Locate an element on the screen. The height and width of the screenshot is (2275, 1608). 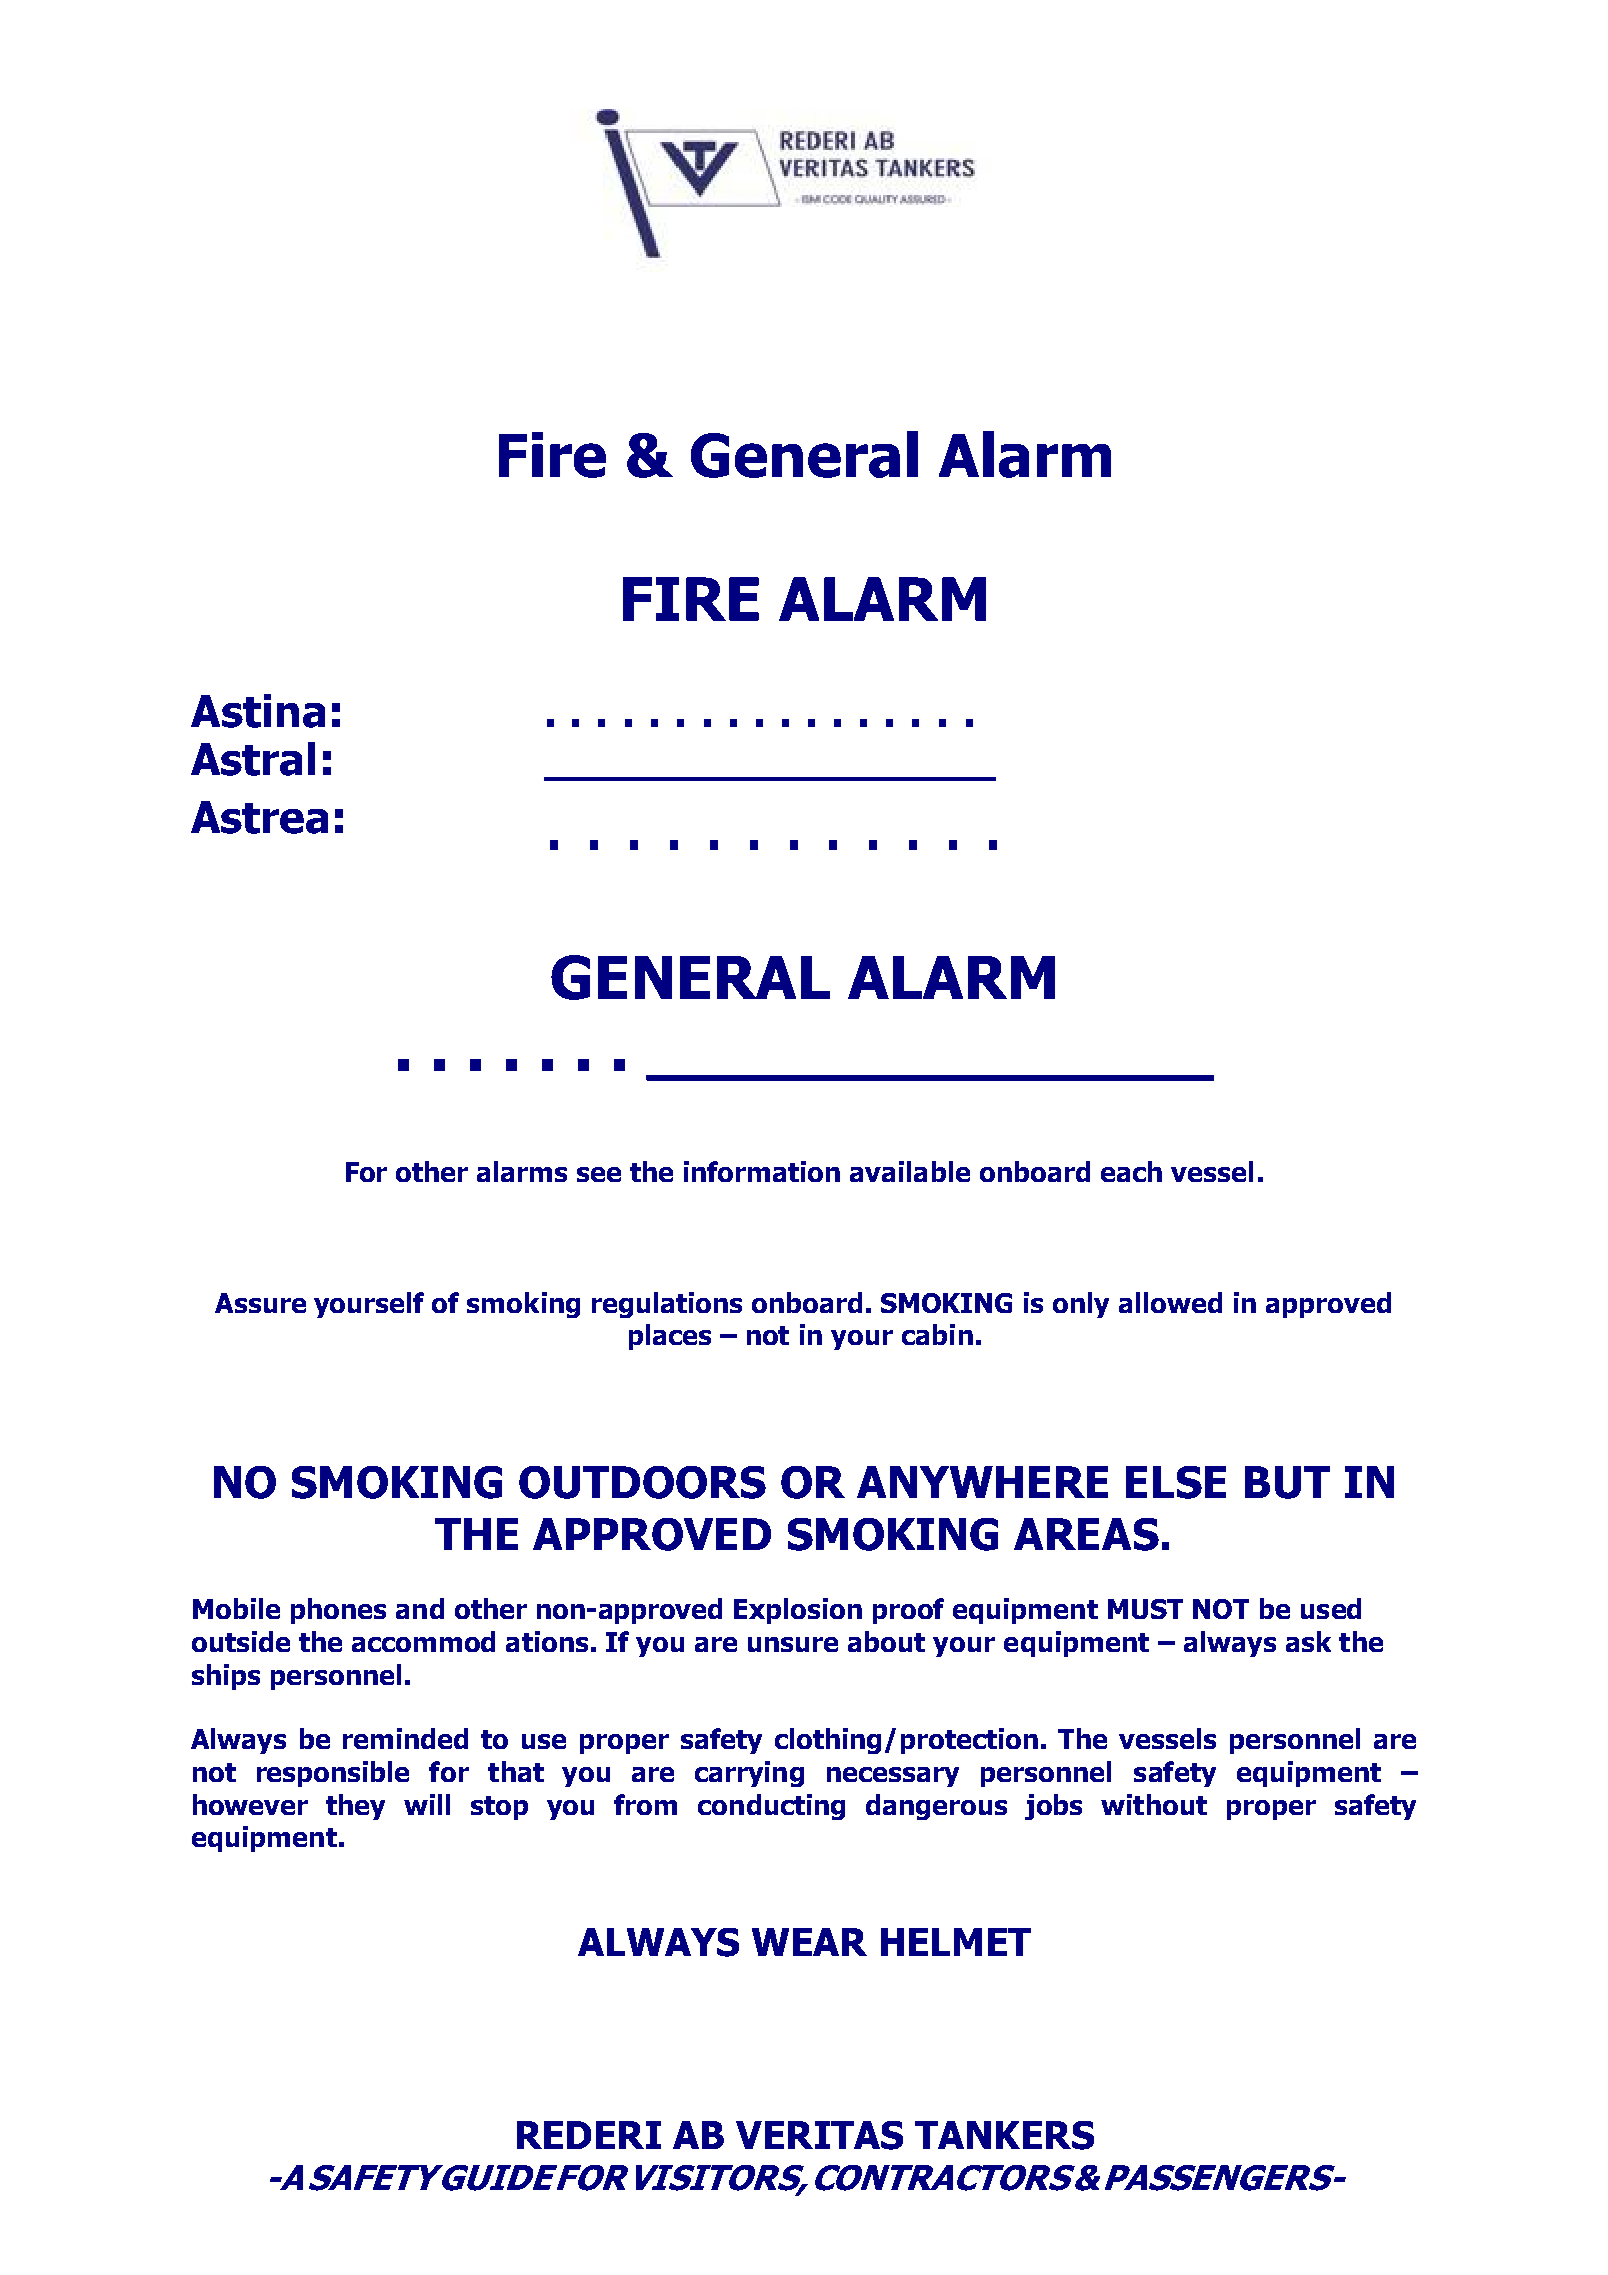
Astrea is located at coordinates (259, 817).
